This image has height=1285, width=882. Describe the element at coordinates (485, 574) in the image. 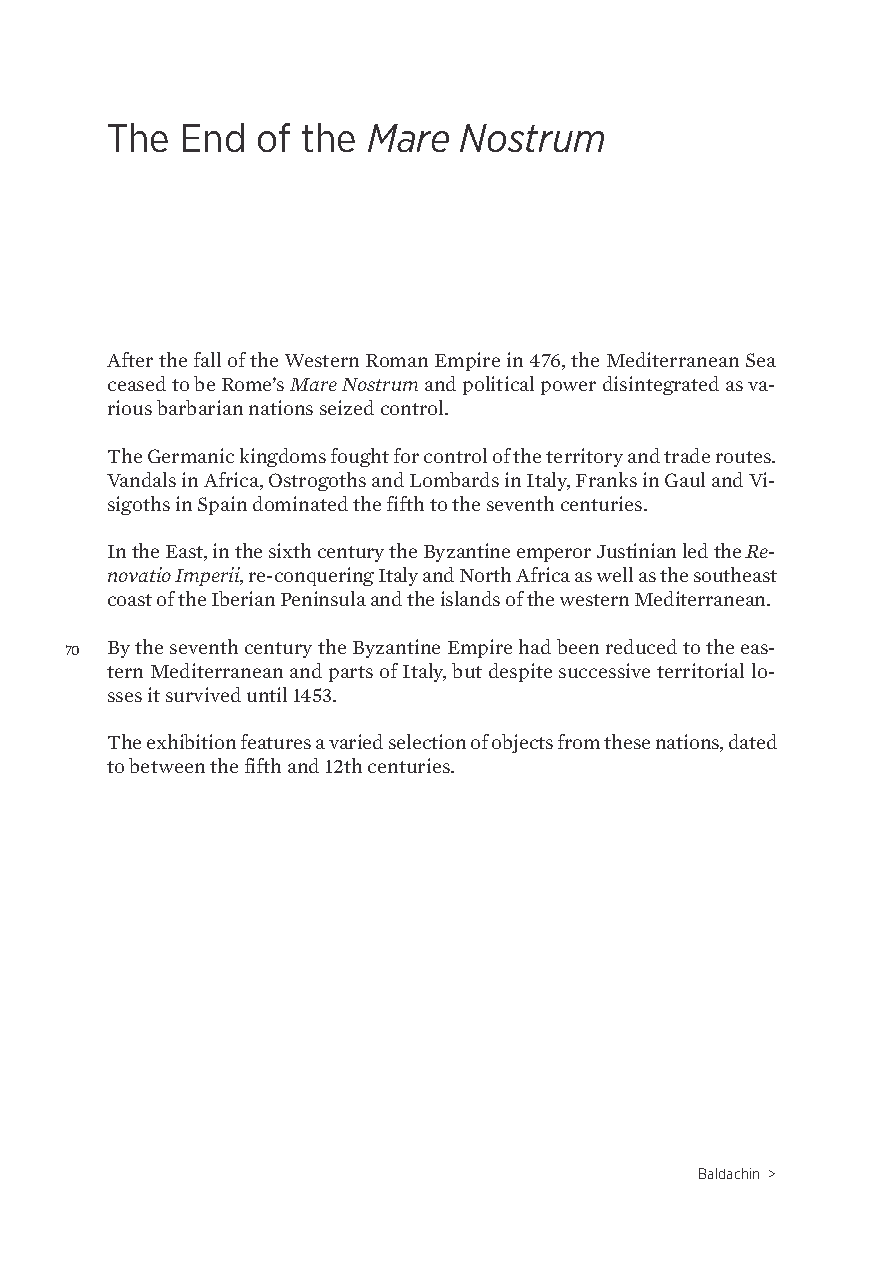

I see `North` at that location.
